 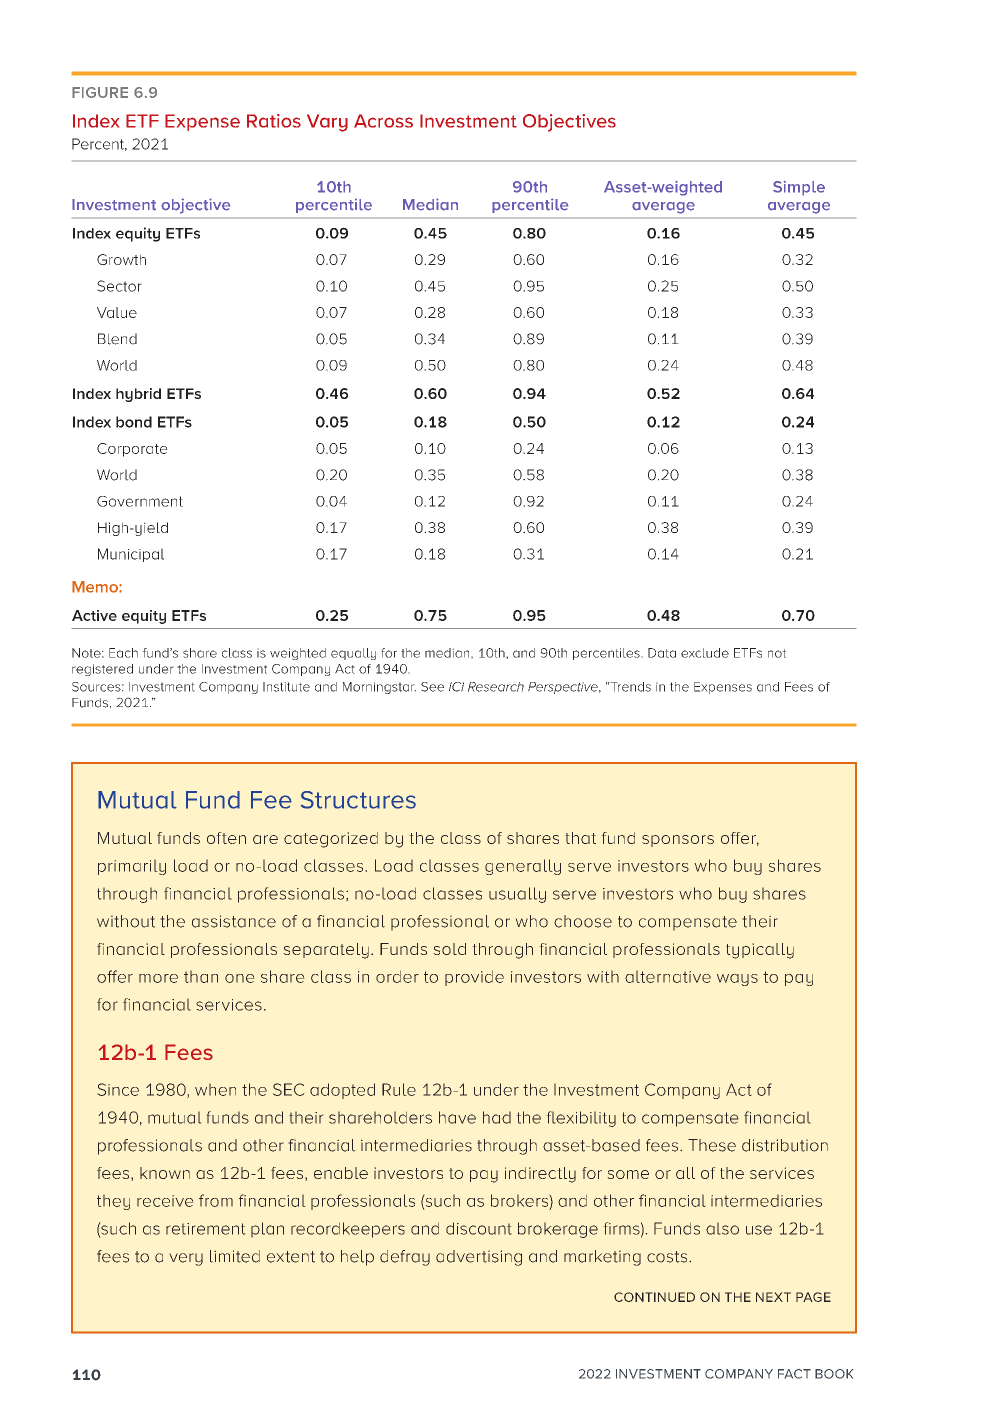 What do you see at coordinates (474, 978) in the screenshot?
I see `provide` at bounding box center [474, 978].
